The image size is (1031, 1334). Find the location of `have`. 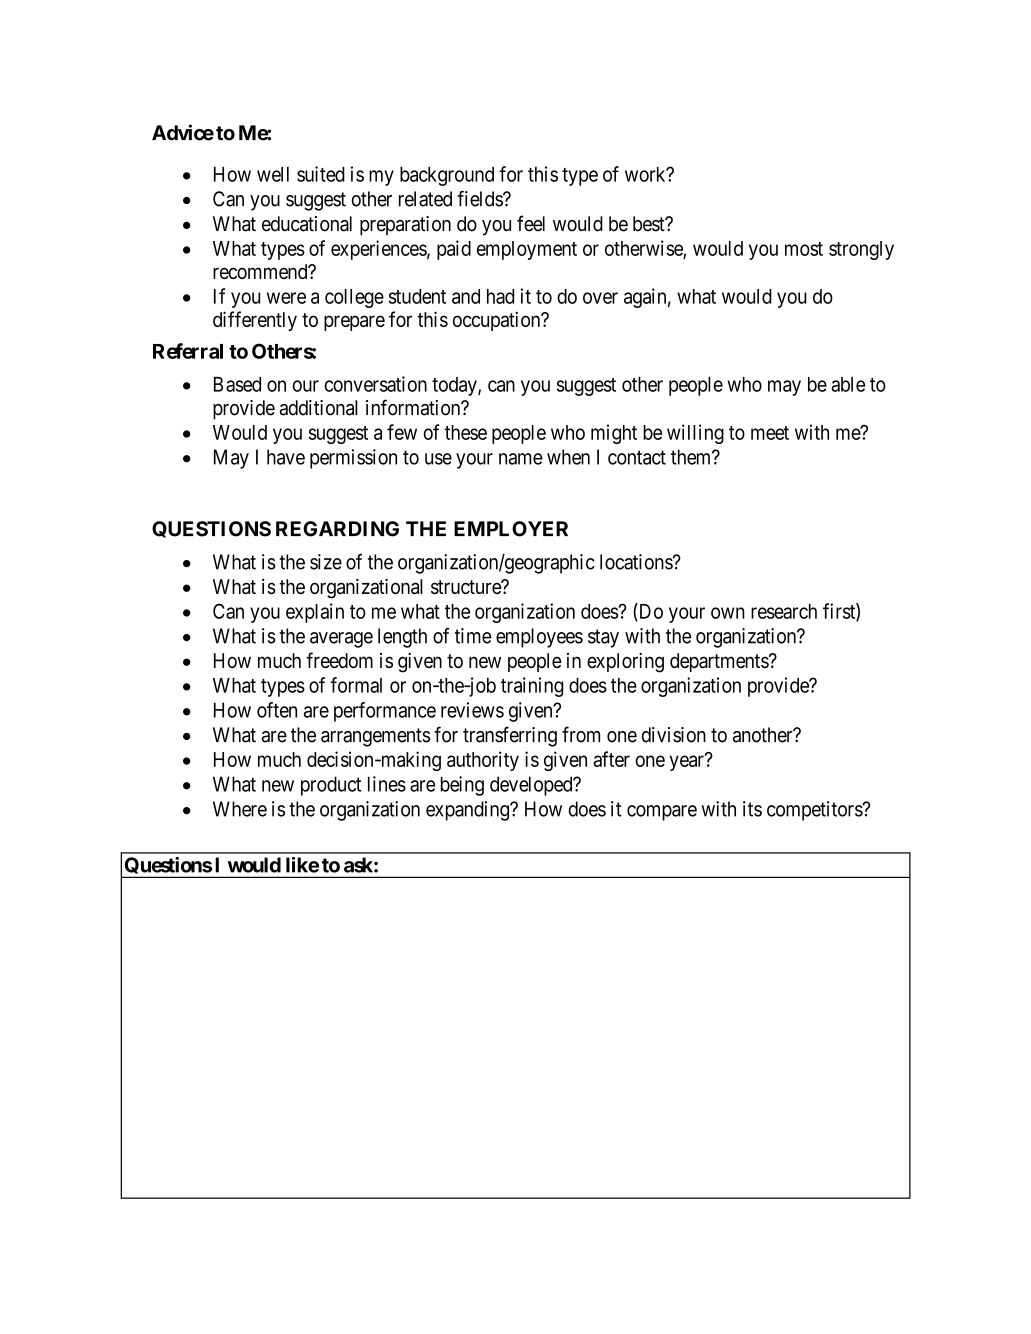

have is located at coordinates (286, 457).
